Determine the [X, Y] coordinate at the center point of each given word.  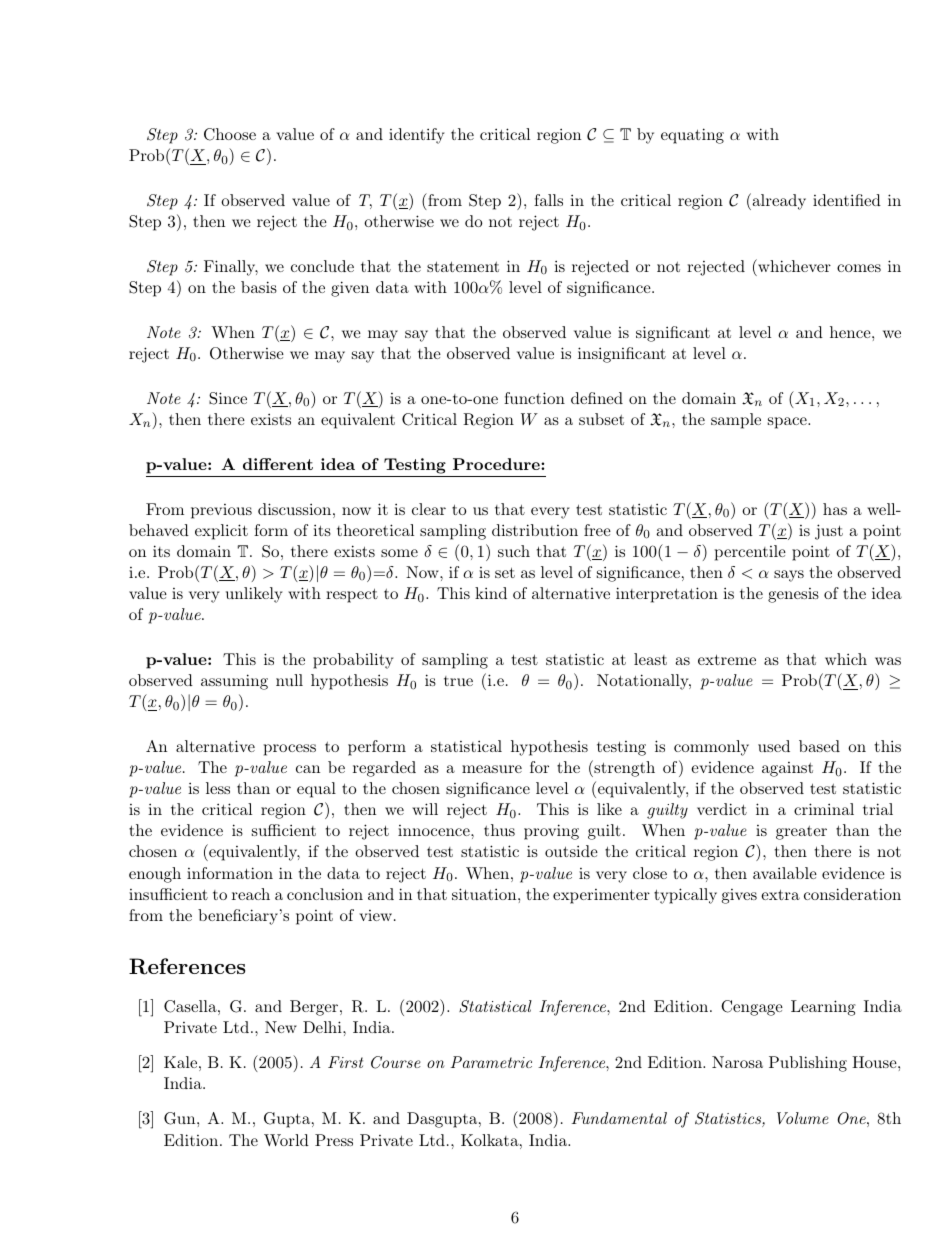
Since [228, 398]
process [290, 750]
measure [492, 769]
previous [221, 511]
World [286, 1140]
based [819, 746]
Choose [230, 134]
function [534, 398]
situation [485, 894]
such [514, 551]
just [829, 532]
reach [251, 894]
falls [548, 200]
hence [851, 332]
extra [780, 894]
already [778, 201]
